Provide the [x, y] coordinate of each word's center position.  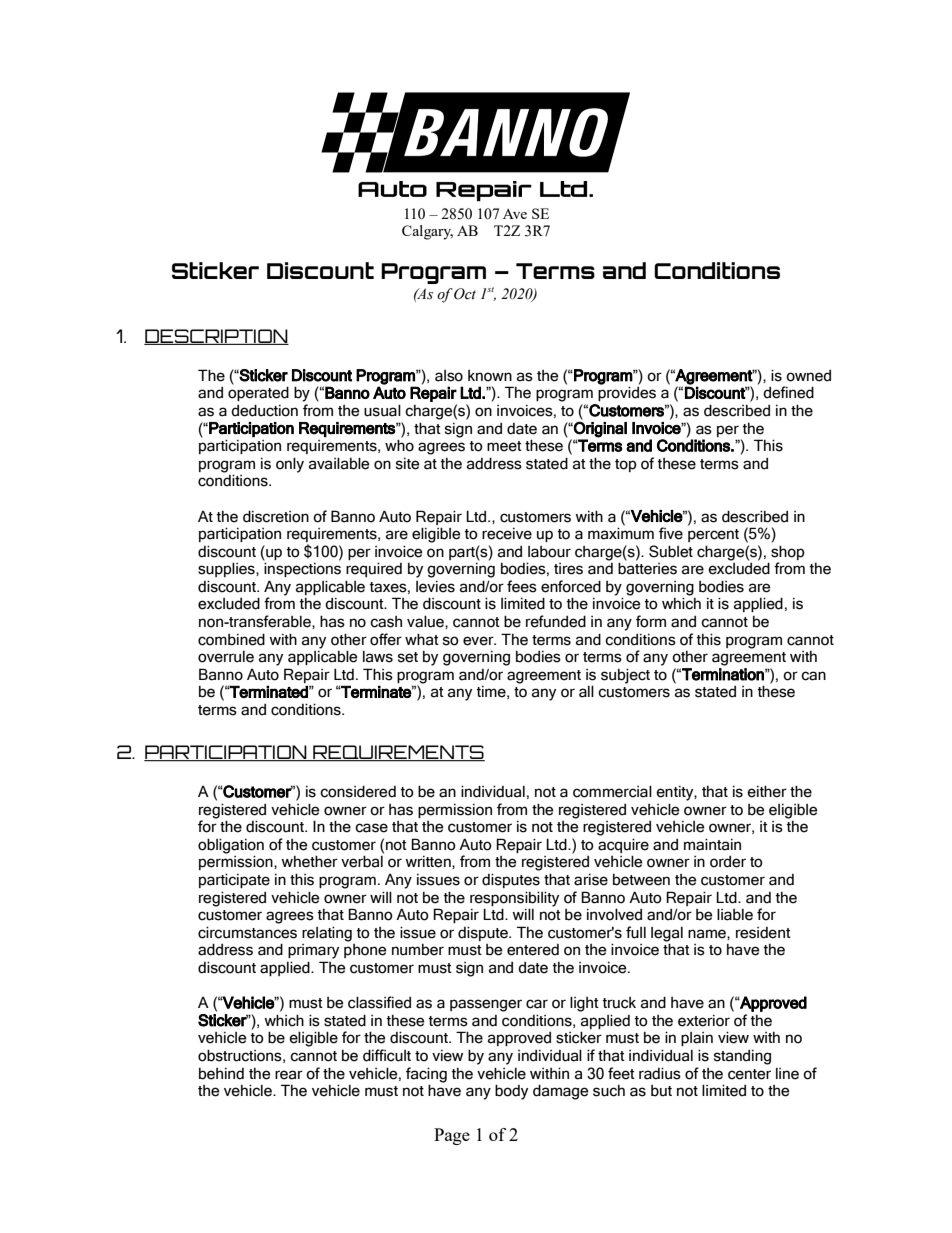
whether [309, 861]
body [511, 1092]
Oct [465, 294]
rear [289, 1075]
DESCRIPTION [216, 337]
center [749, 1074]
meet [504, 446]
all [586, 691]
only [290, 465]
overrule [226, 657]
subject [625, 676]
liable [735, 914]
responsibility [514, 899]
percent [713, 535]
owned [808, 376]
